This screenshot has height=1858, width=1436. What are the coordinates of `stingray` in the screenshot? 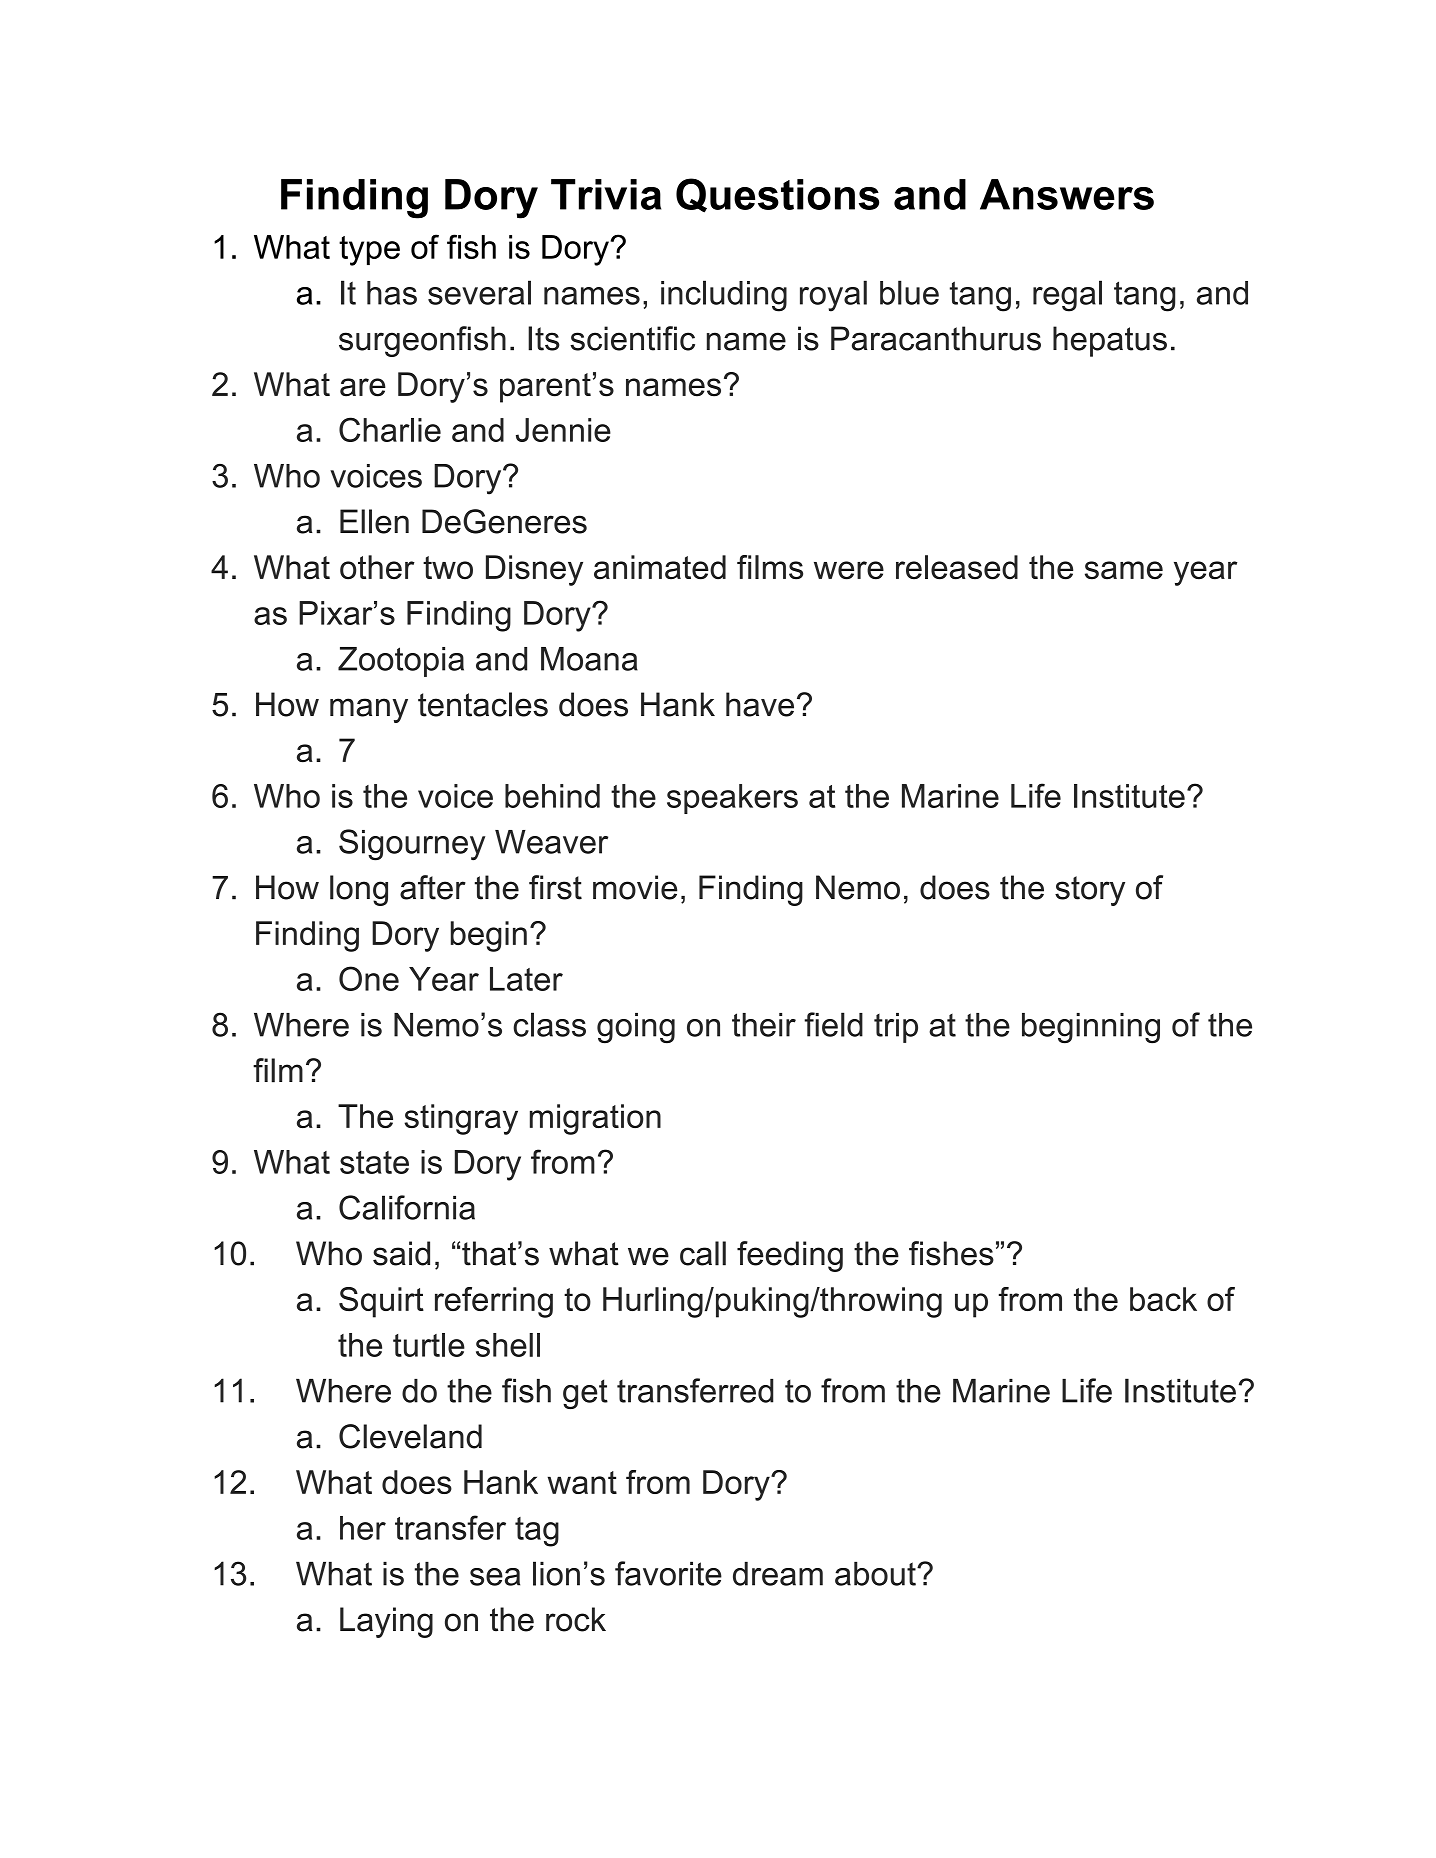 It's located at (461, 1119).
